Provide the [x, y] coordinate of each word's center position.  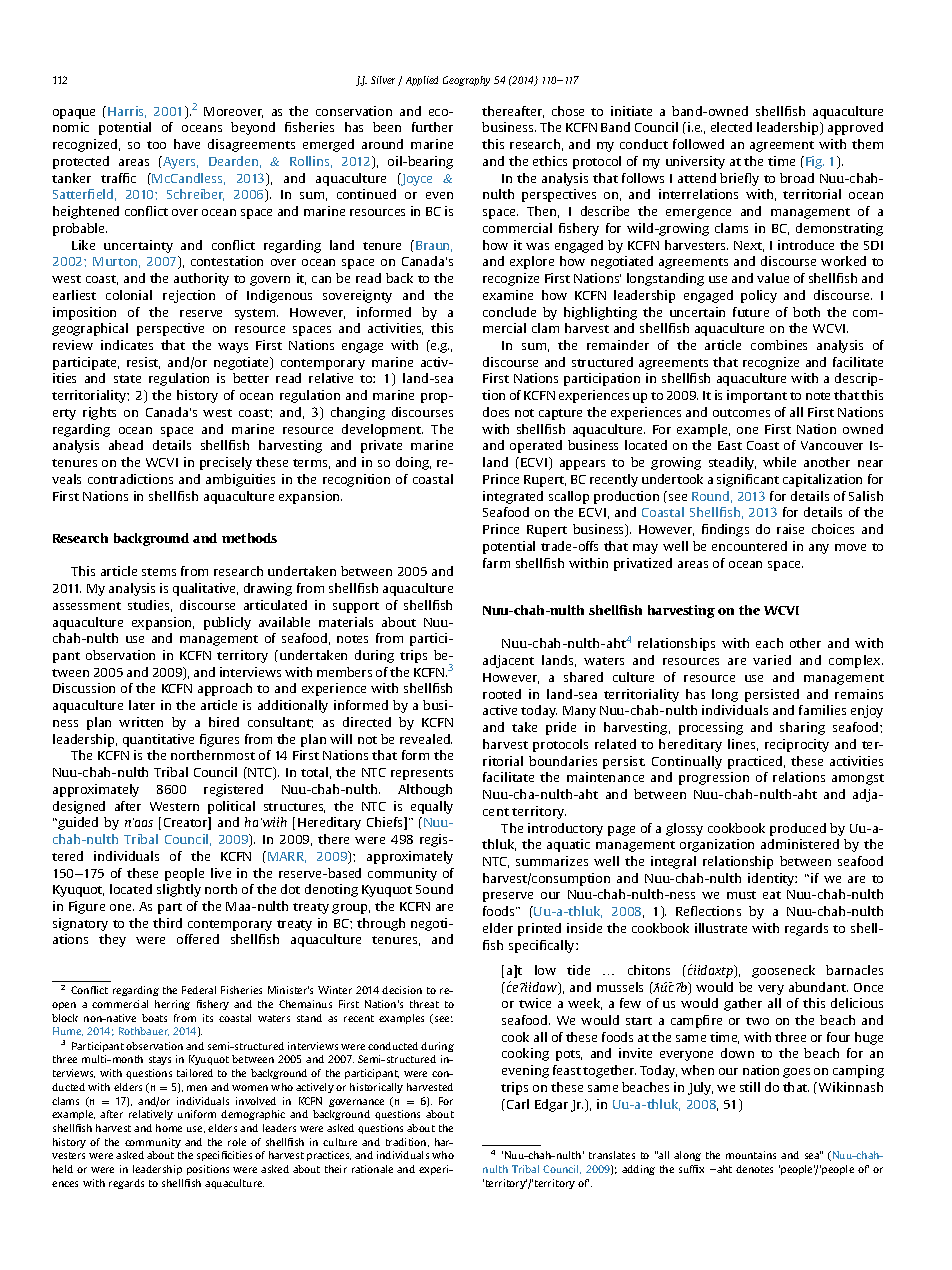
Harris [127, 112]
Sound [434, 889]
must [741, 895]
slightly [179, 890]
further [432, 127]
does [496, 412]
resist [143, 363]
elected [731, 127]
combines [779, 345]
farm [496, 563]
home [169, 1128]
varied [772, 660]
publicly [227, 623]
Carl [518, 1104]
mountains [751, 1155]
